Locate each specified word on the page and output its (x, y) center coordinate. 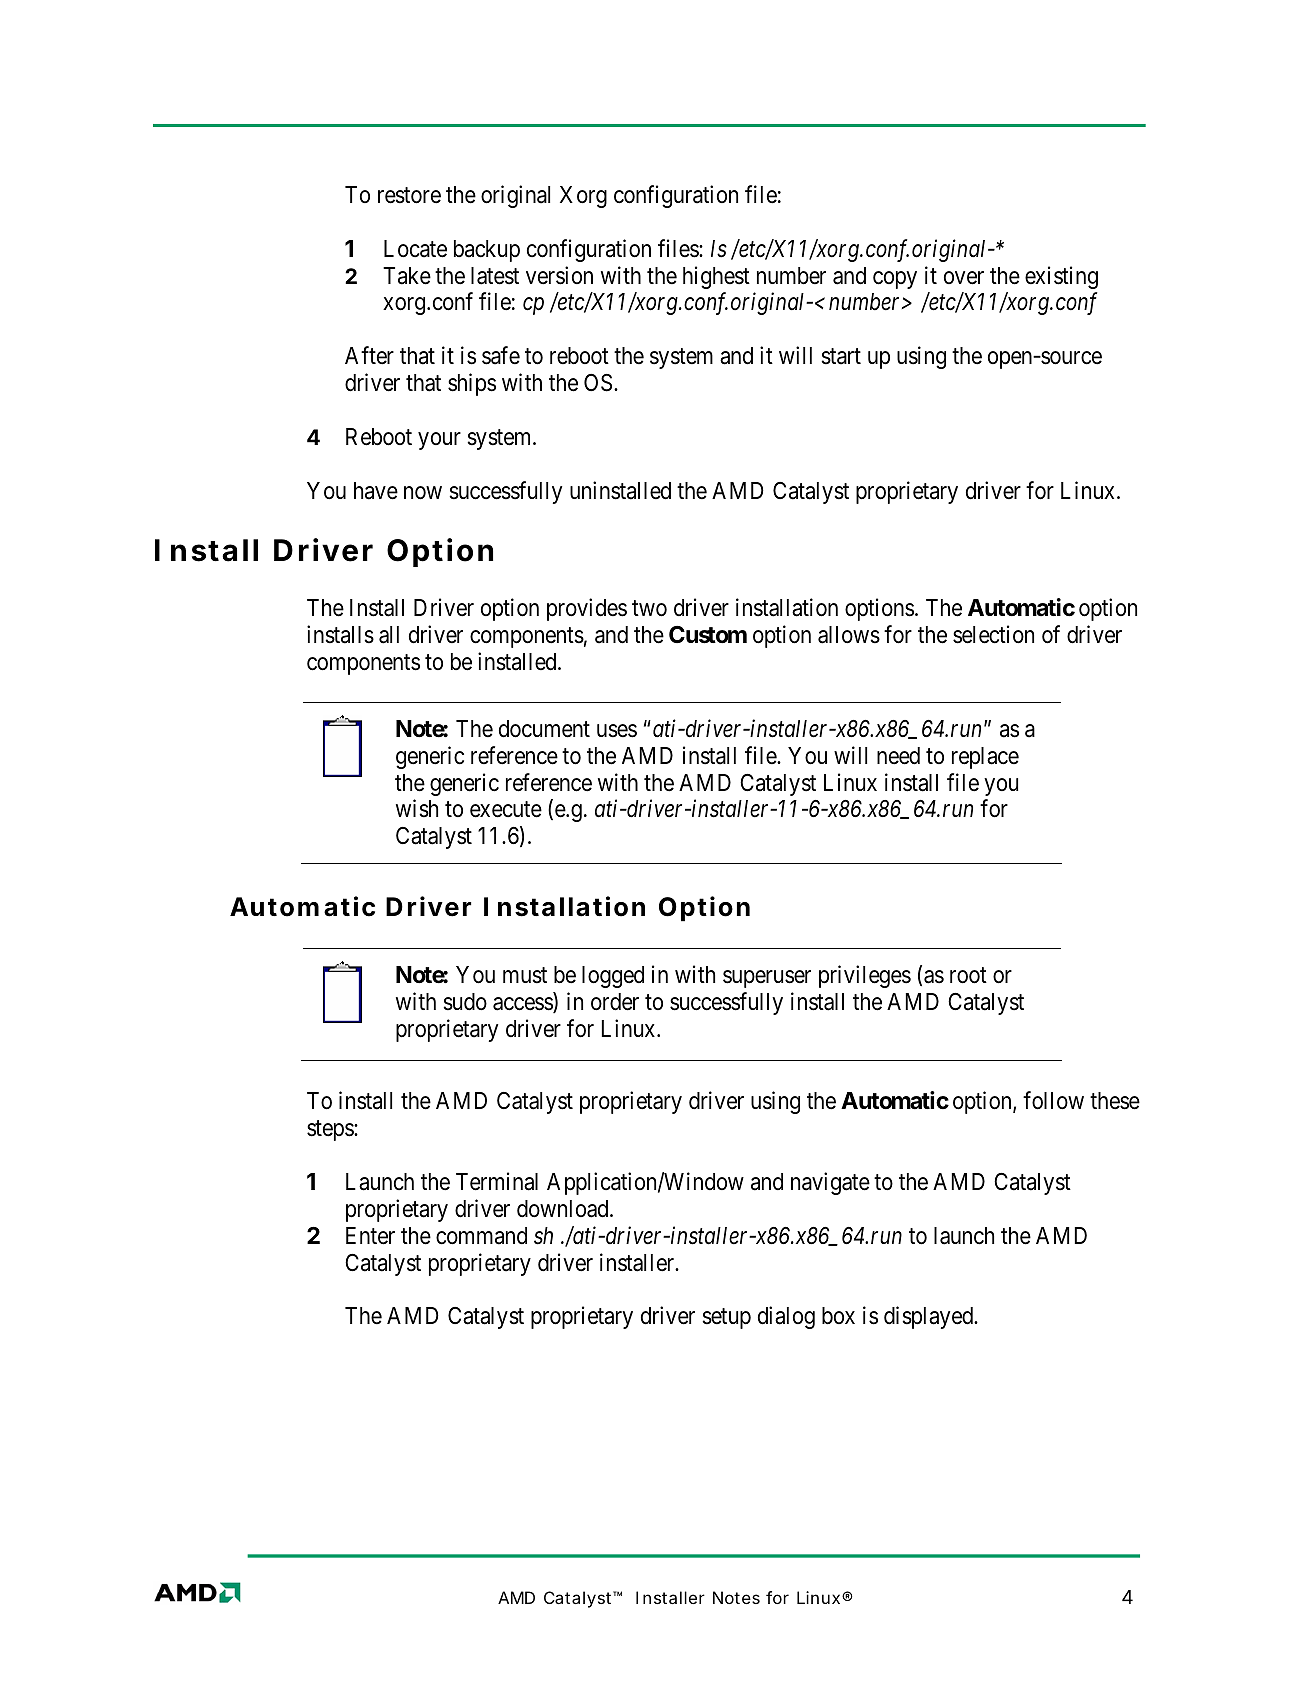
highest (716, 277)
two (649, 608)
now (423, 493)
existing (1061, 277)
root (968, 975)
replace (985, 758)
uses (617, 731)
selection (993, 634)
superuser (767, 979)
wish (417, 809)
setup (726, 1319)
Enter (370, 1236)
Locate (415, 249)
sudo (465, 1002)
